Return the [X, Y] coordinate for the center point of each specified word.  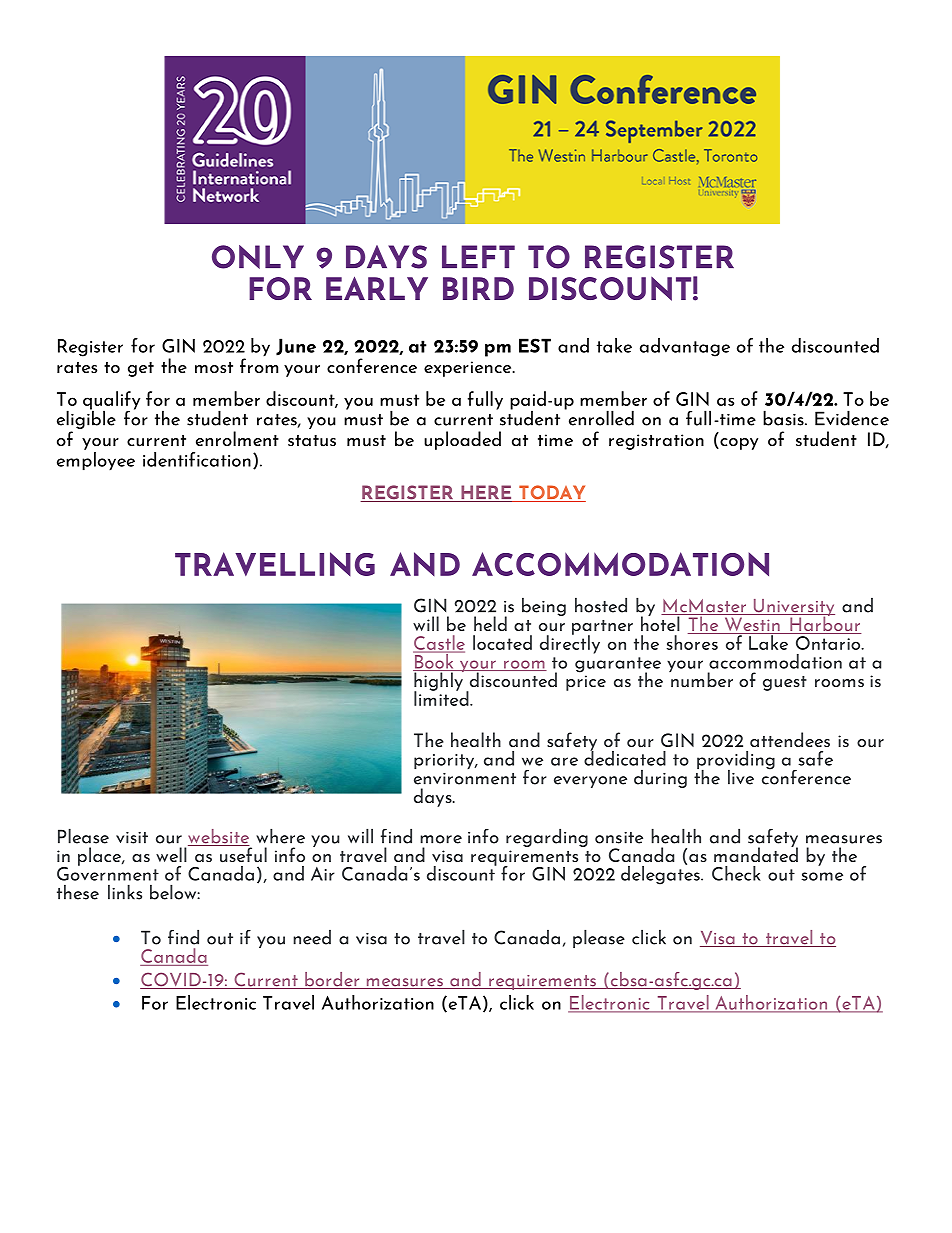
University [793, 608]
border [332, 980]
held [490, 623]
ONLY [258, 257]
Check [736, 873]
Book [434, 661]
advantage [685, 347]
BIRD [478, 288]
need [312, 937]
